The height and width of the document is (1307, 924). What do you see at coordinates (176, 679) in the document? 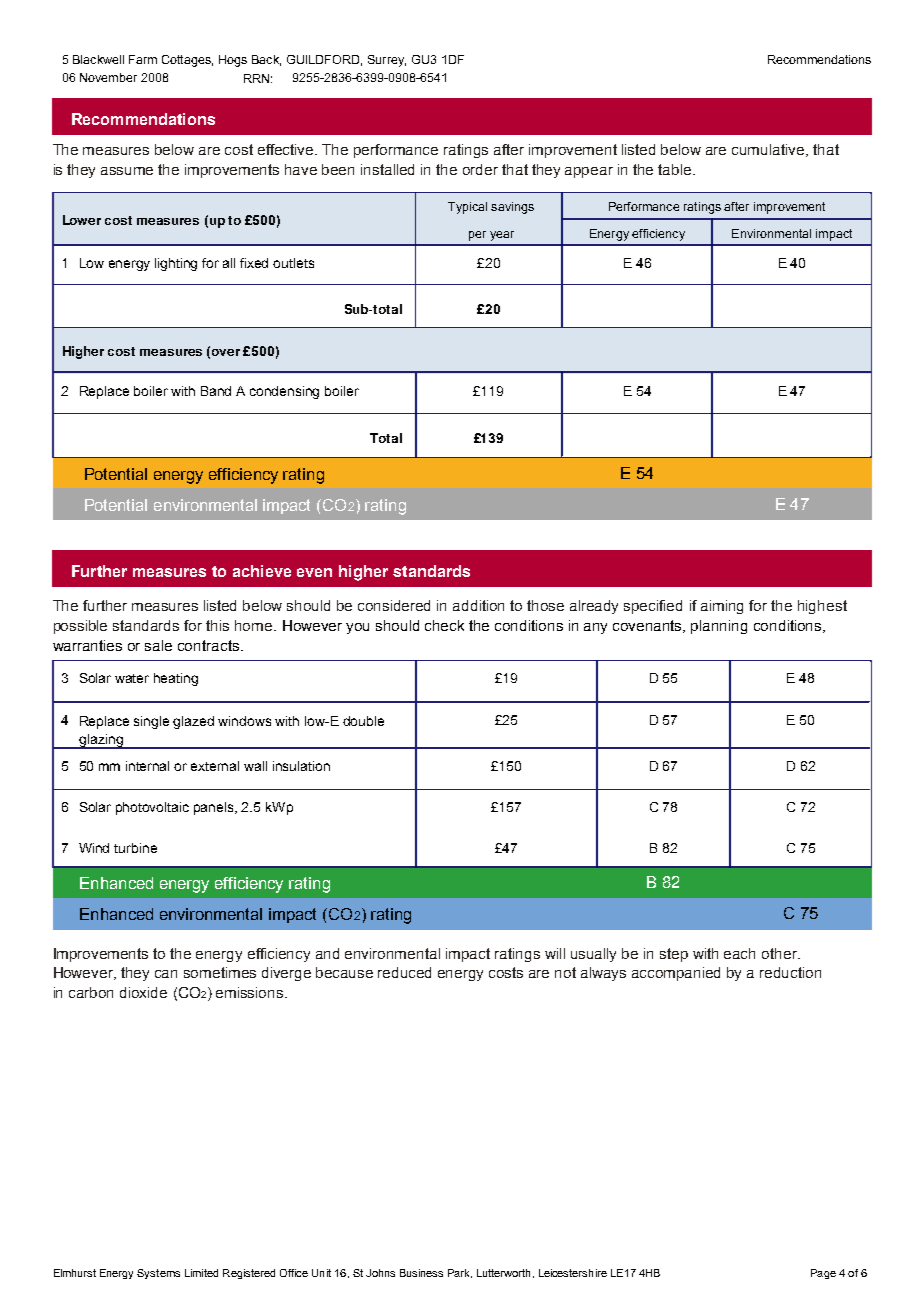
I see `heating` at bounding box center [176, 679].
